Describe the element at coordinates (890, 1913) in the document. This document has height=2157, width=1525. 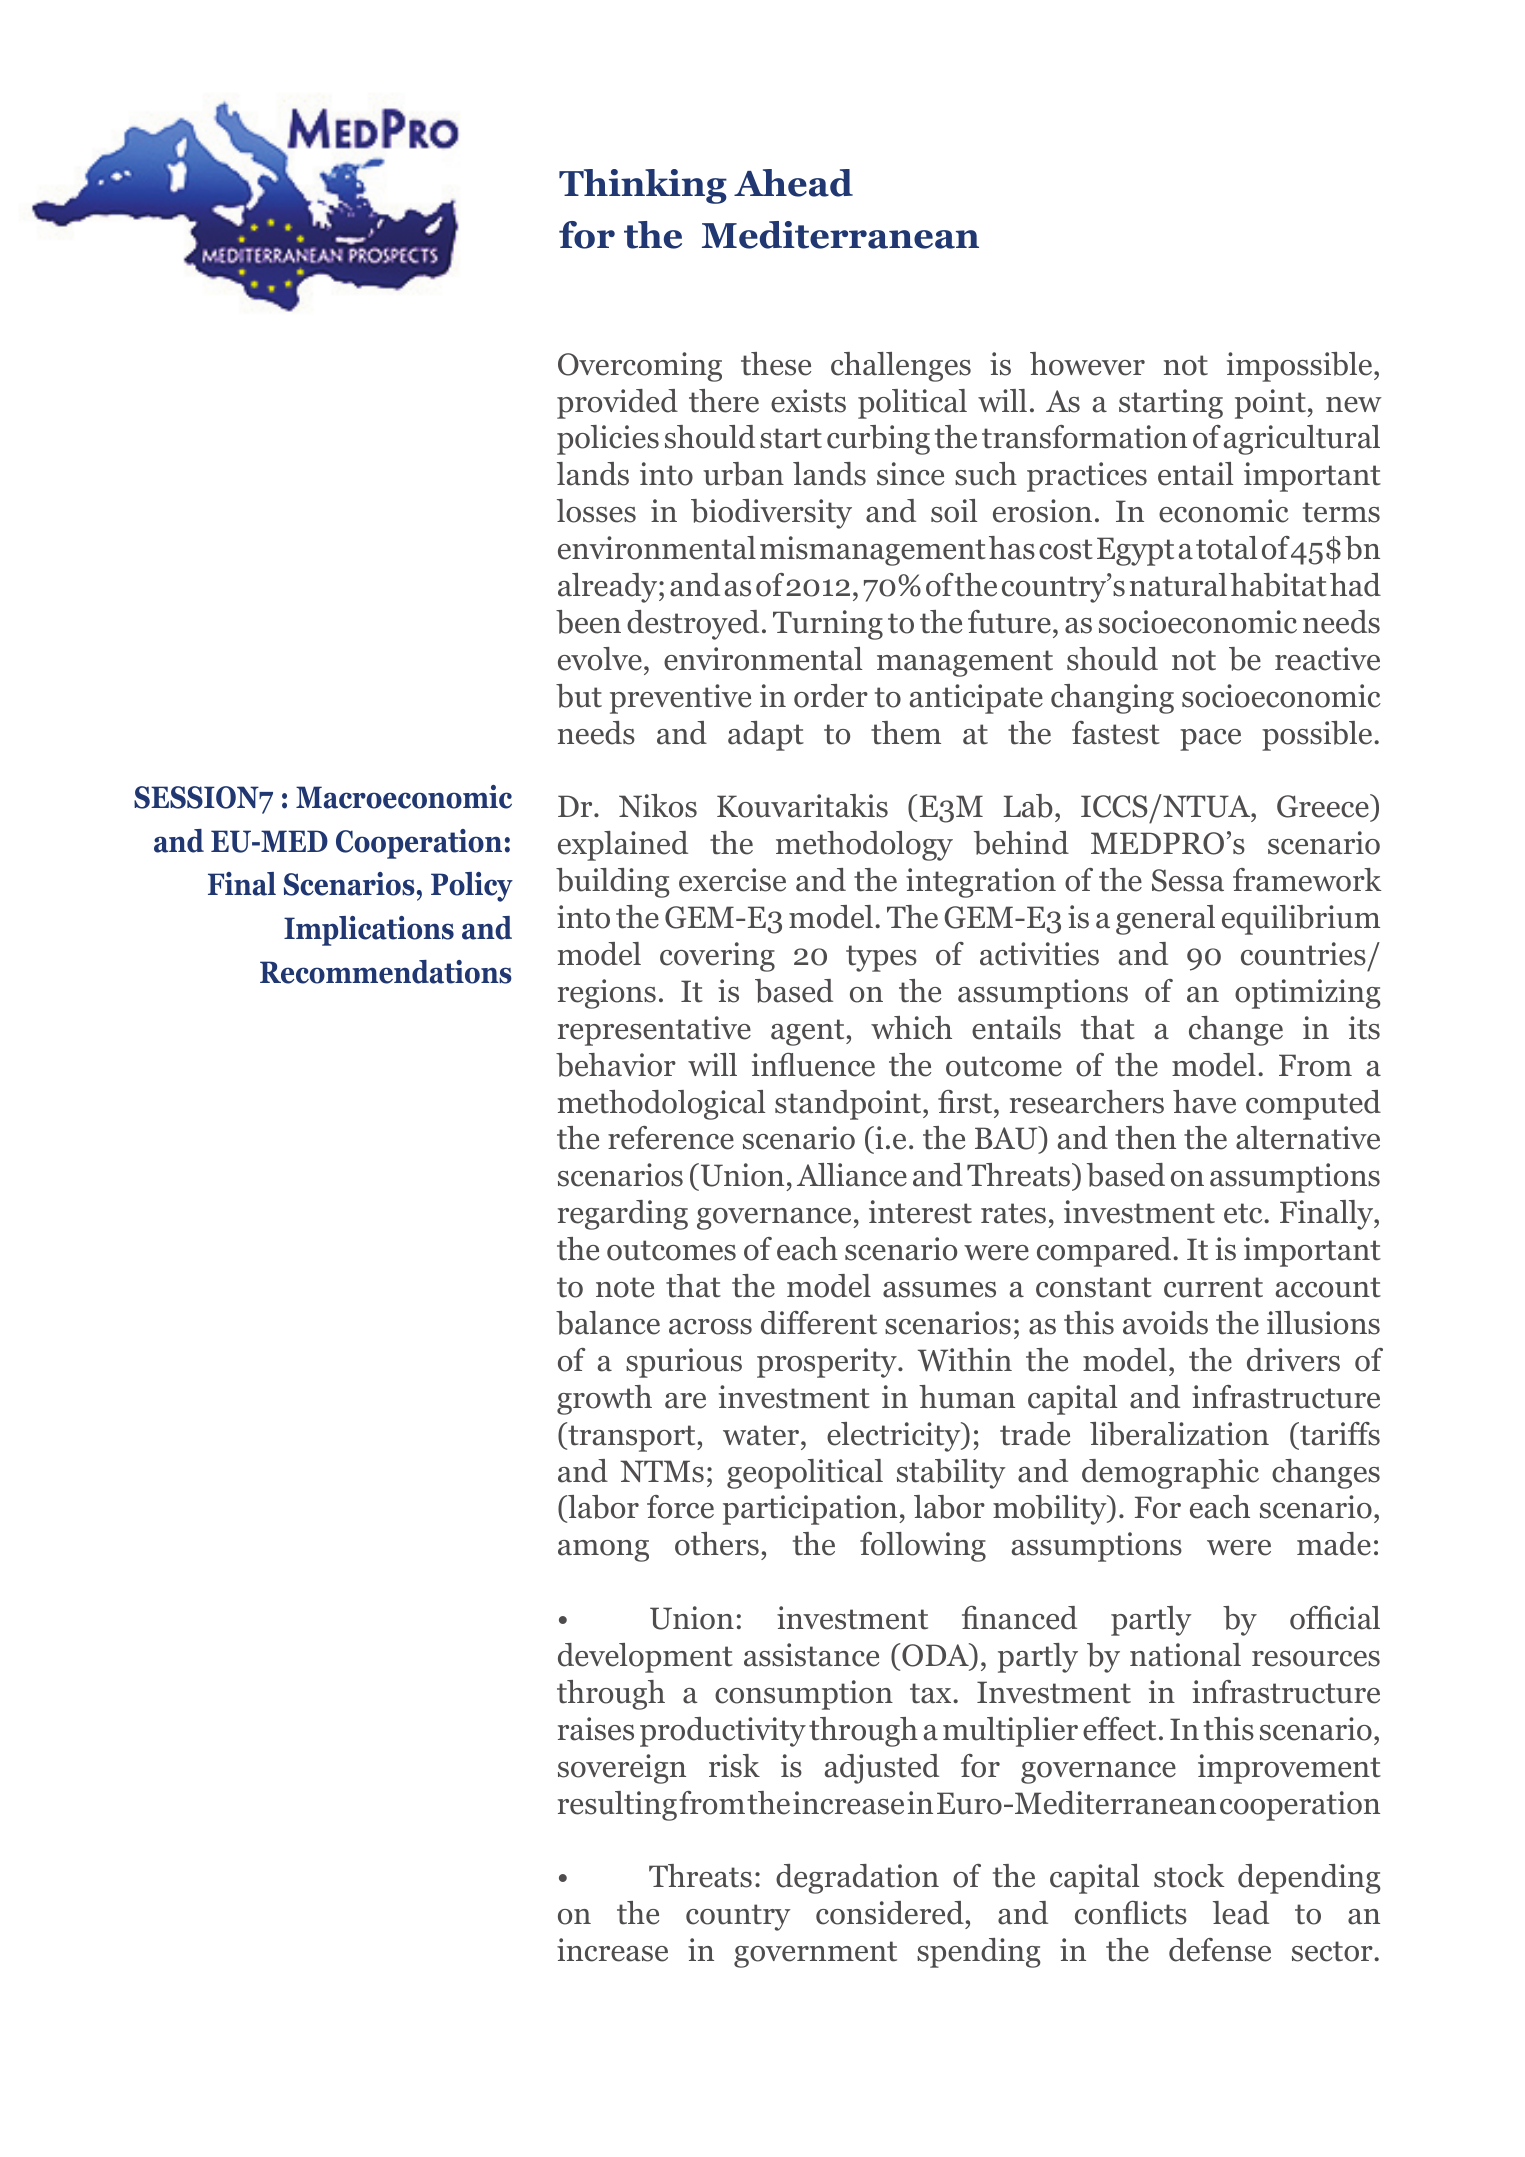
I see `considered` at that location.
